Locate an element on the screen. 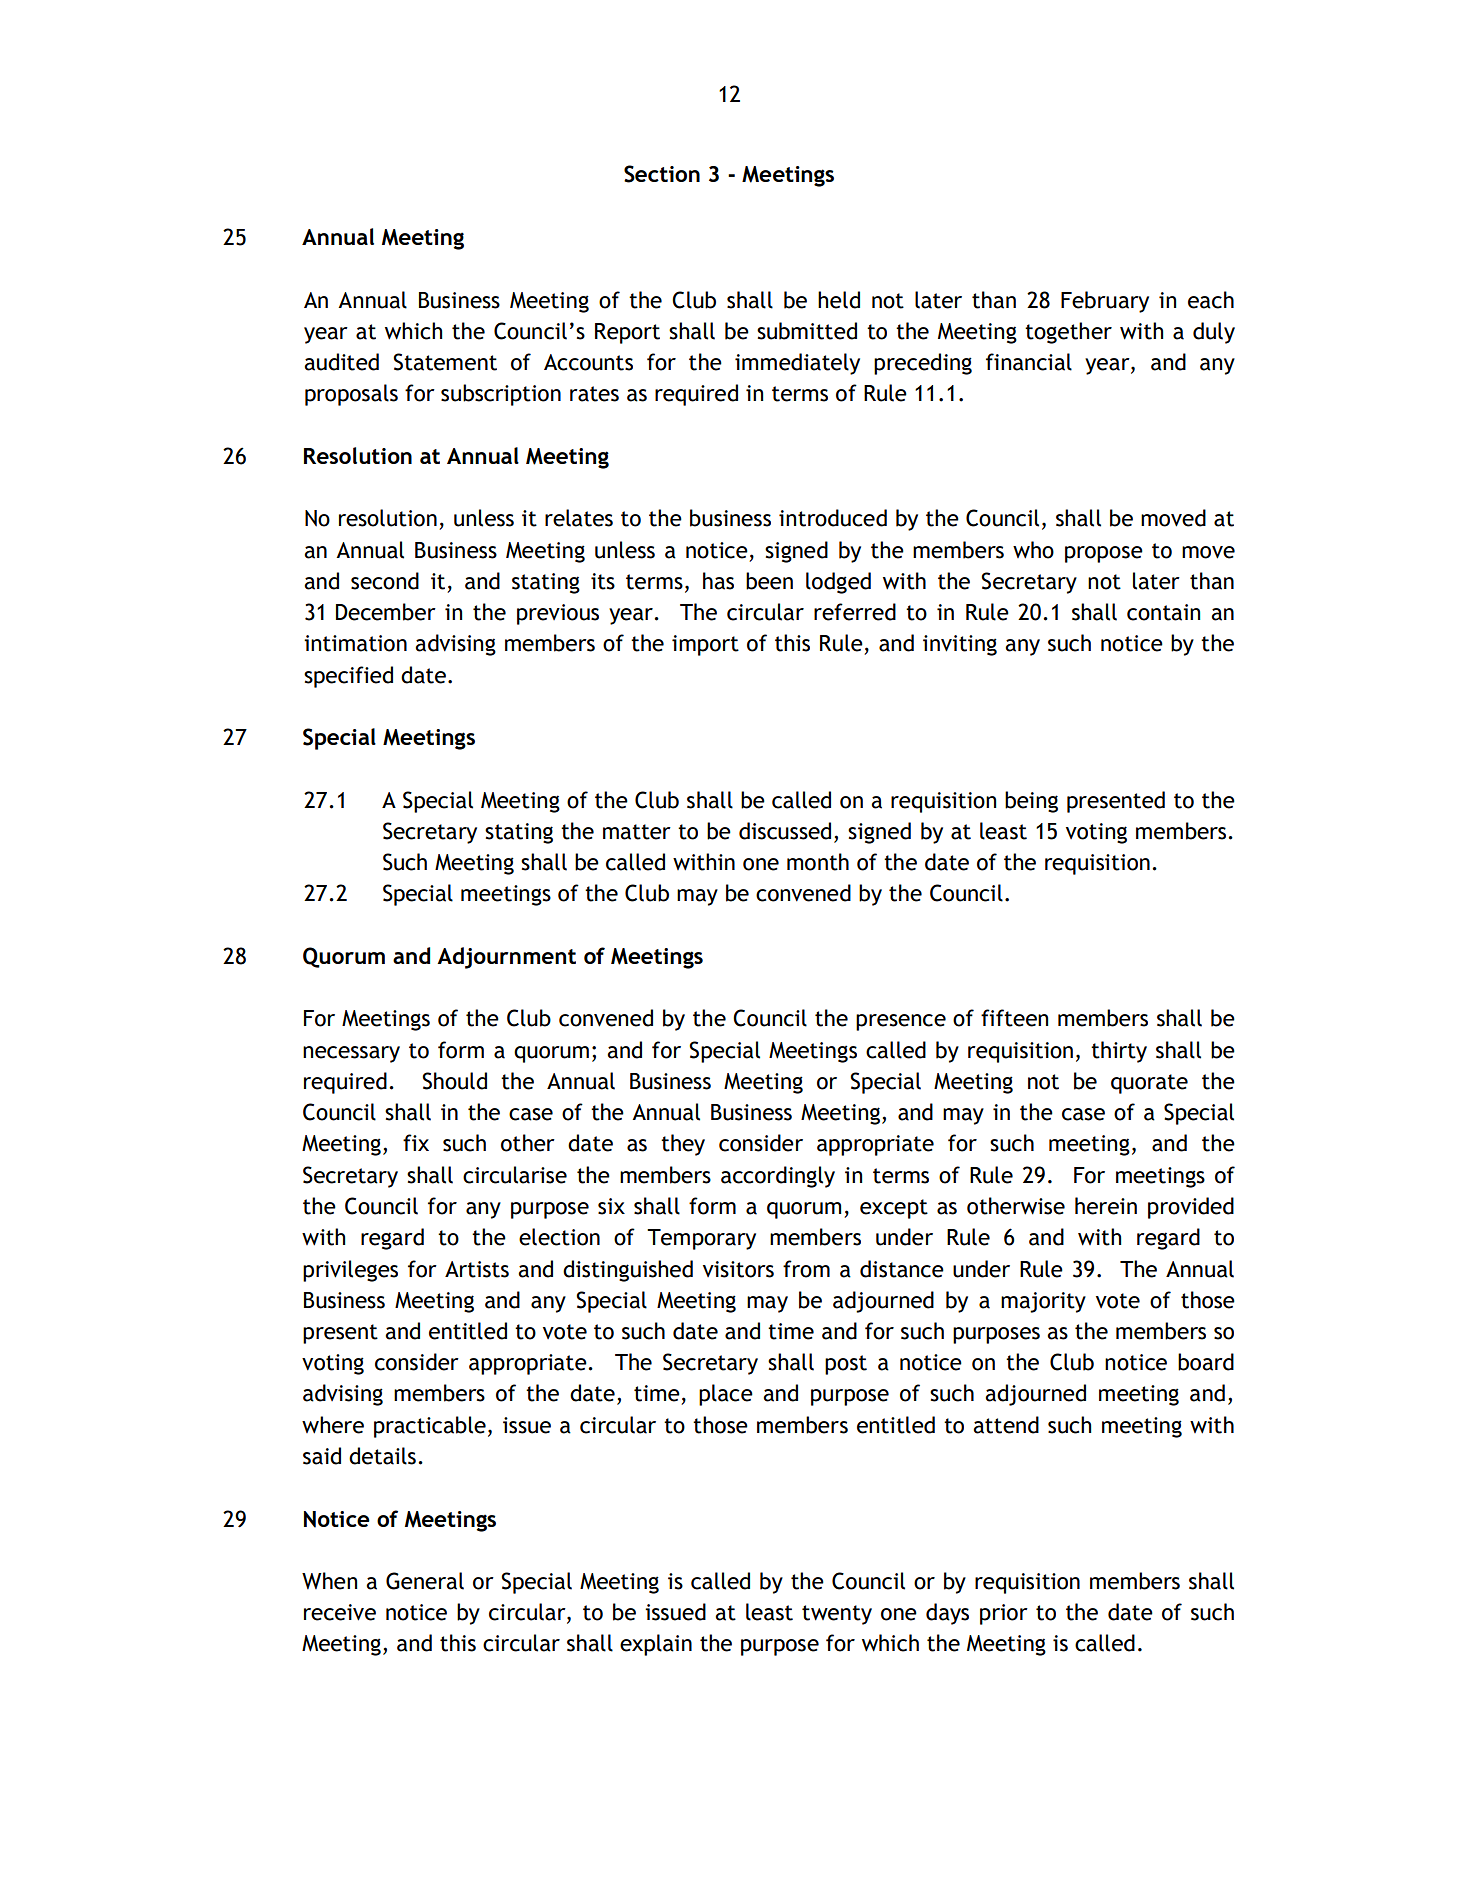 The image size is (1460, 1890). specified is located at coordinates (348, 677).
